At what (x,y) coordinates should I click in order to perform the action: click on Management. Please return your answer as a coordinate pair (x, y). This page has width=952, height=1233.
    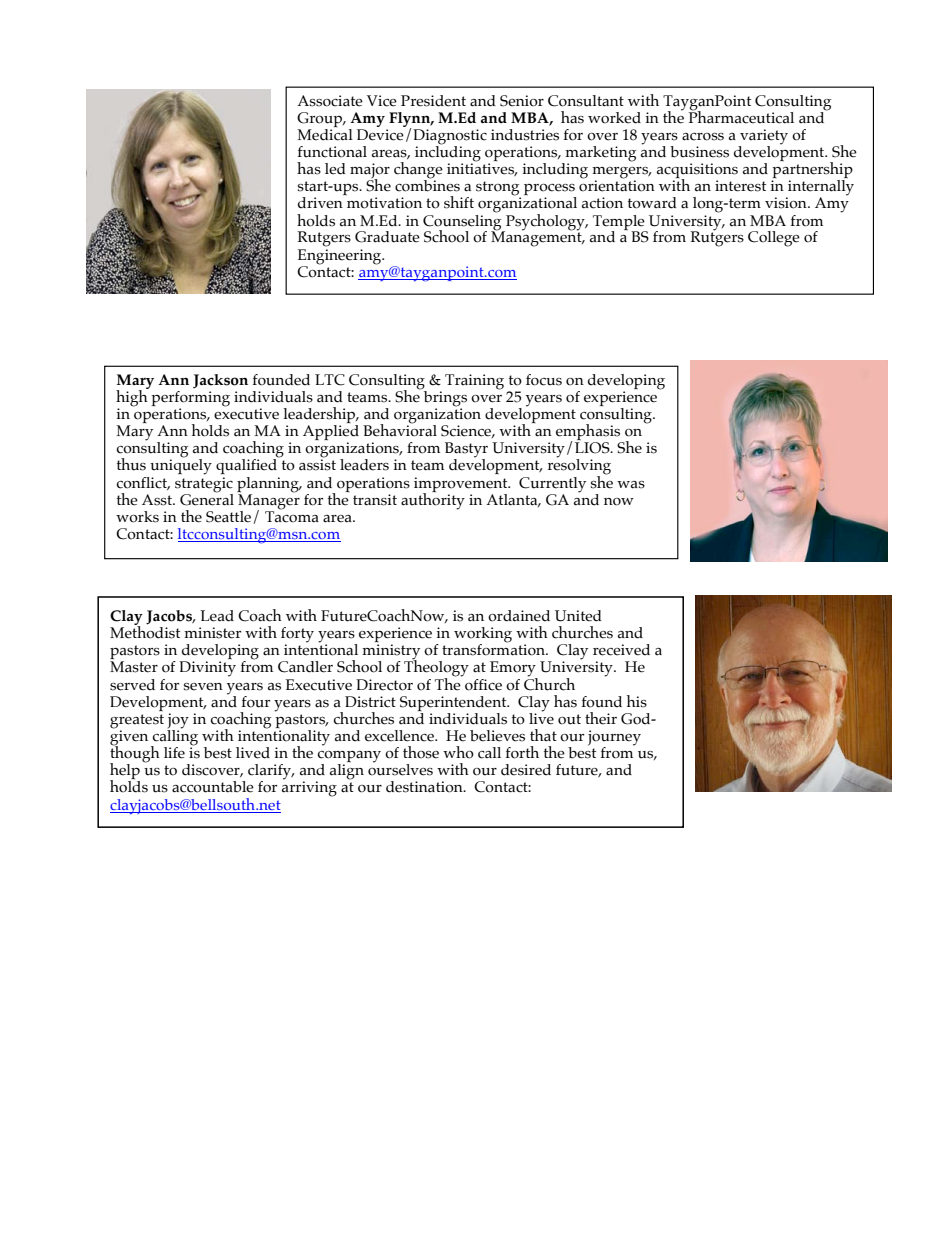
    Looking at the image, I should click on (537, 238).
